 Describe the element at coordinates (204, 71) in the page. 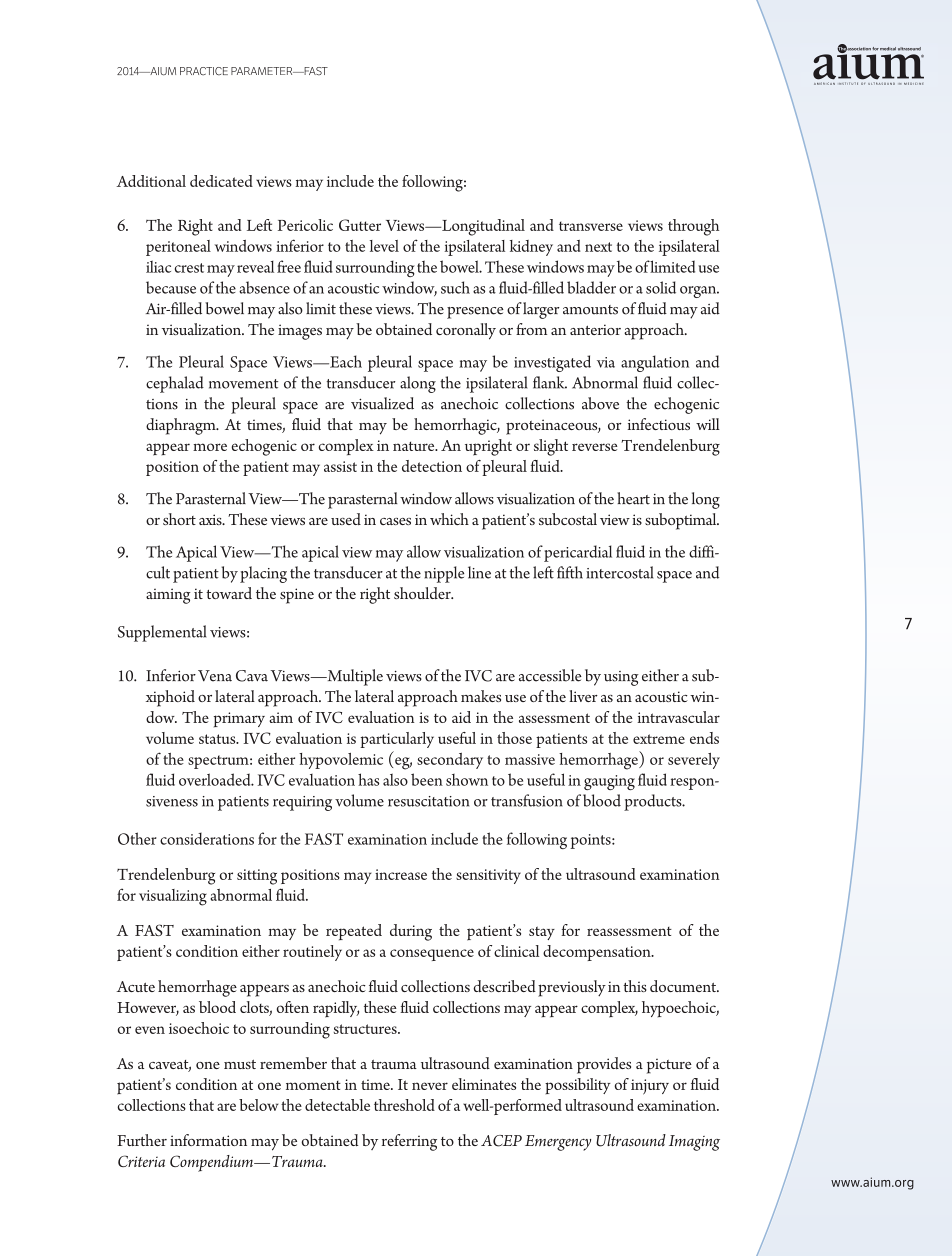

I see `PRACTICE` at that location.
